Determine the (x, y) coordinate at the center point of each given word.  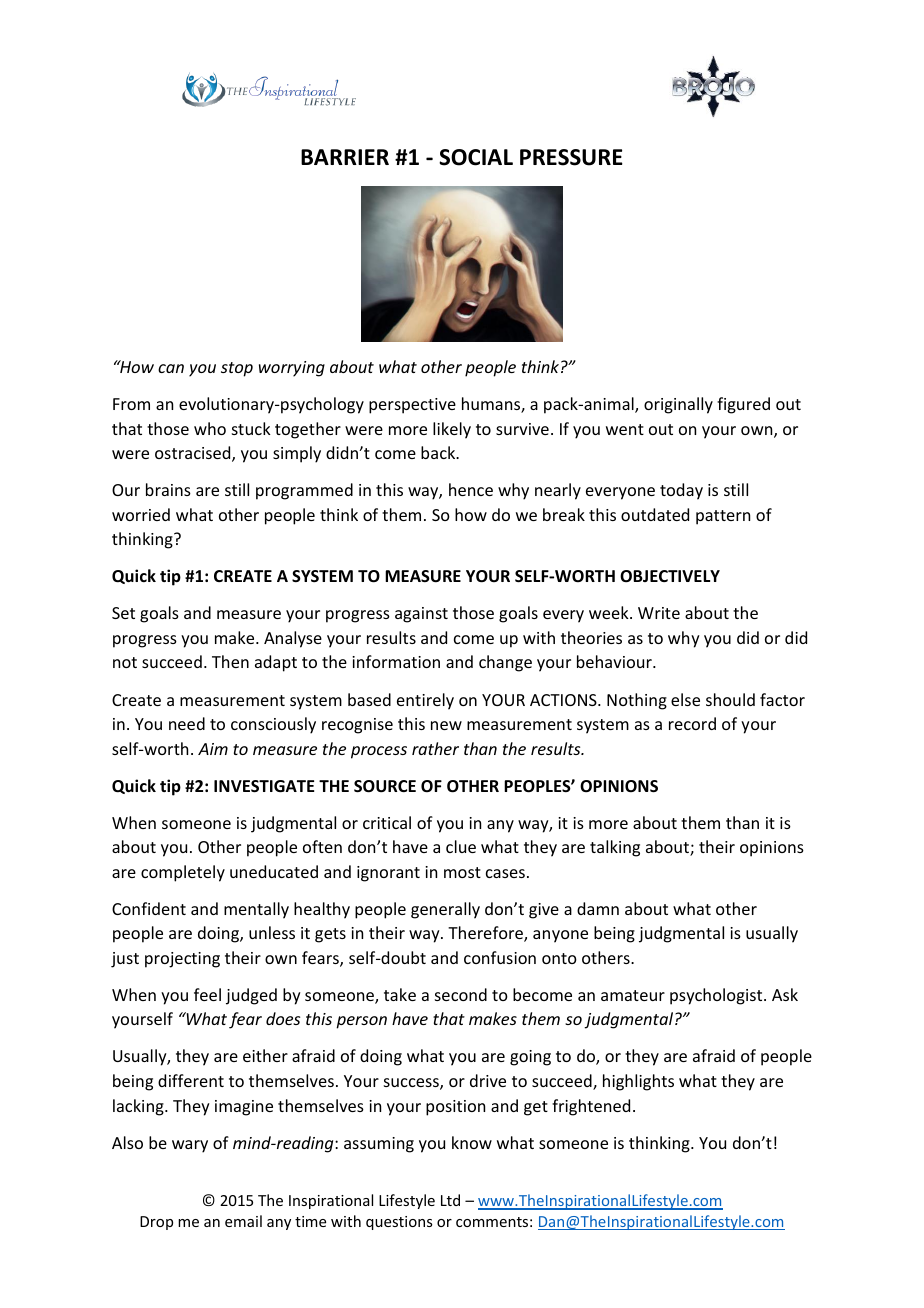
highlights (638, 1082)
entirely (425, 701)
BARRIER (345, 157)
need (187, 723)
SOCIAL (476, 157)
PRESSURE (571, 157)
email (243, 1221)
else (685, 699)
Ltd (450, 1200)
